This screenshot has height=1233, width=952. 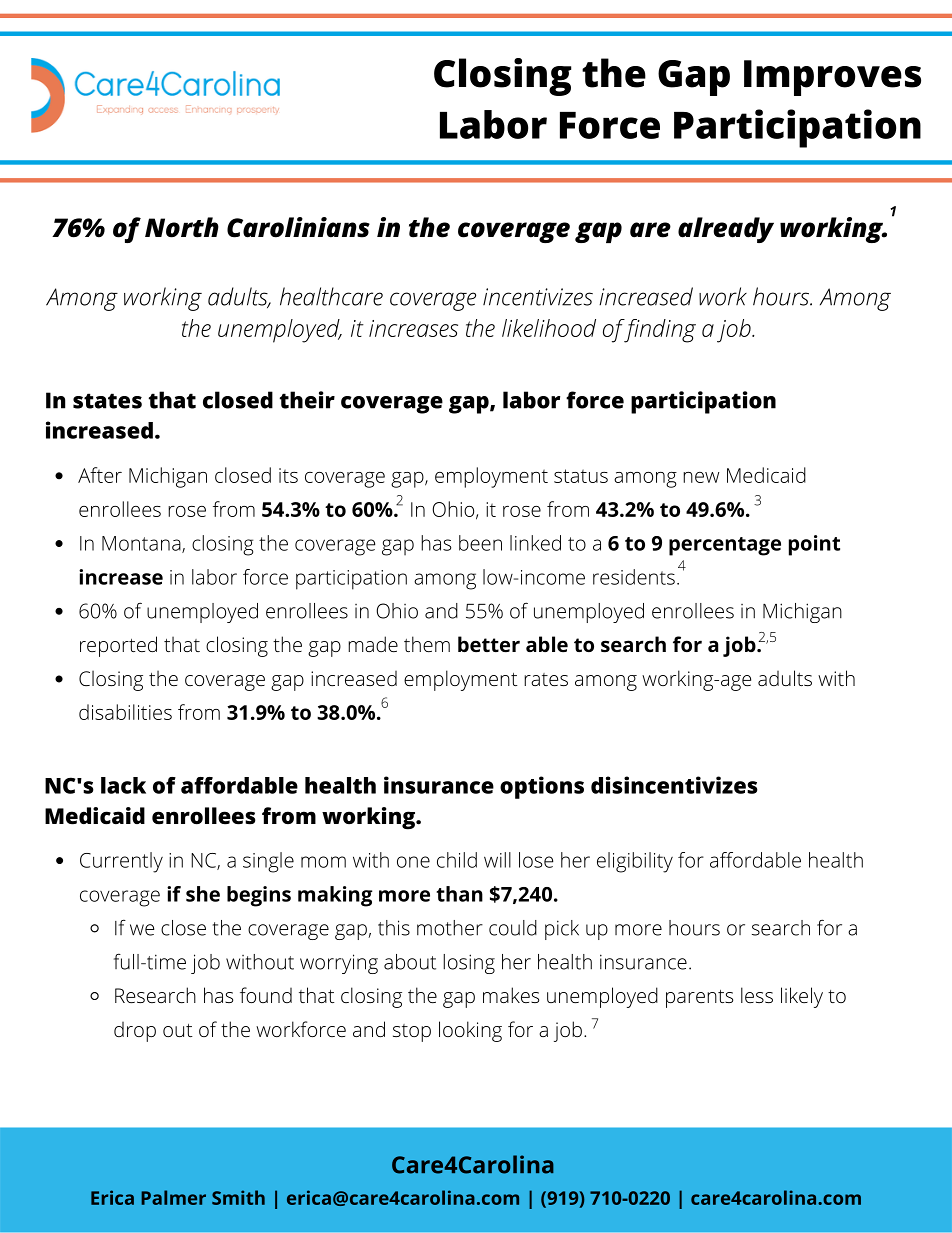 What do you see at coordinates (107, 401) in the screenshot?
I see `states` at bounding box center [107, 401].
